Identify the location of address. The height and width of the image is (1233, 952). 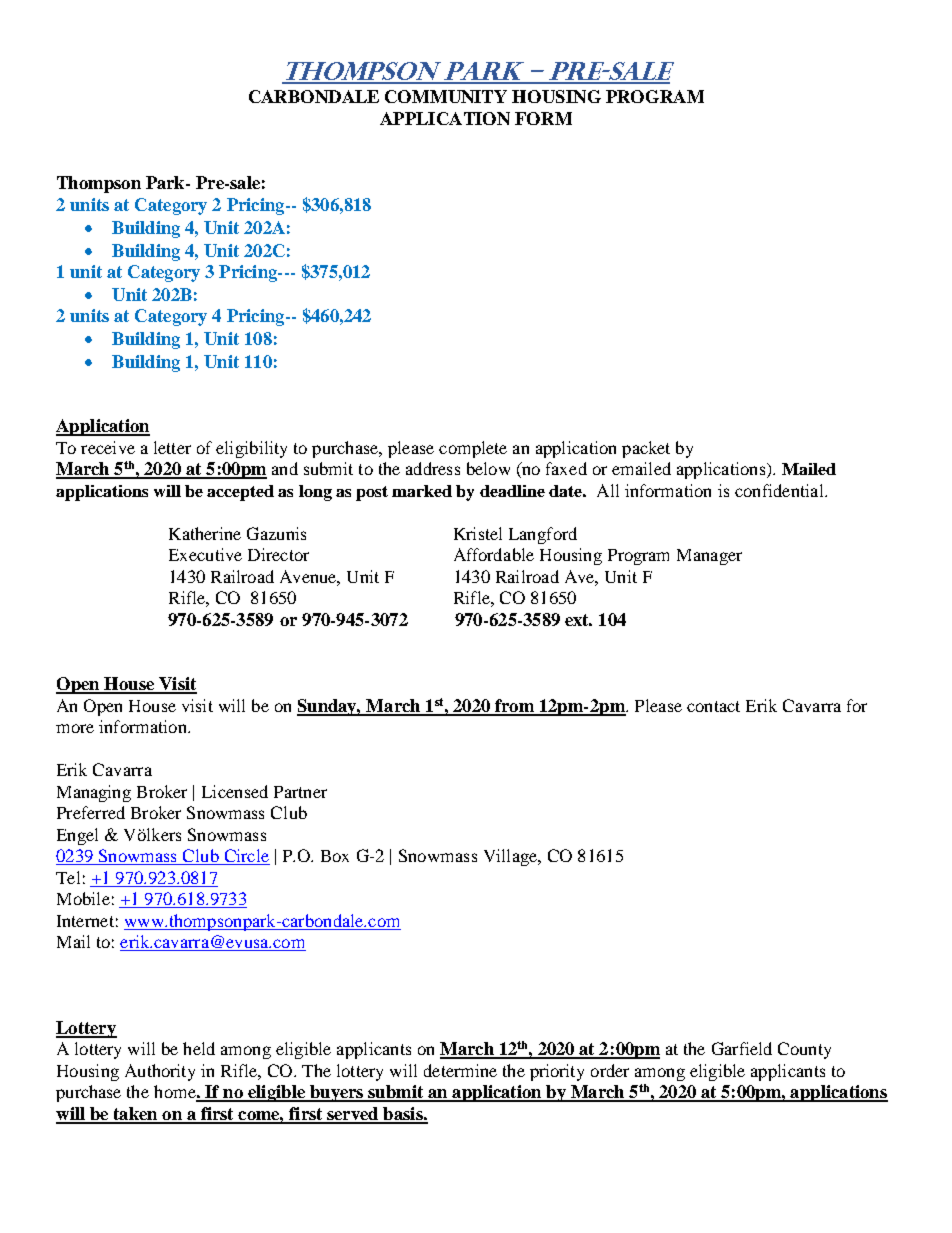
(433, 468).
